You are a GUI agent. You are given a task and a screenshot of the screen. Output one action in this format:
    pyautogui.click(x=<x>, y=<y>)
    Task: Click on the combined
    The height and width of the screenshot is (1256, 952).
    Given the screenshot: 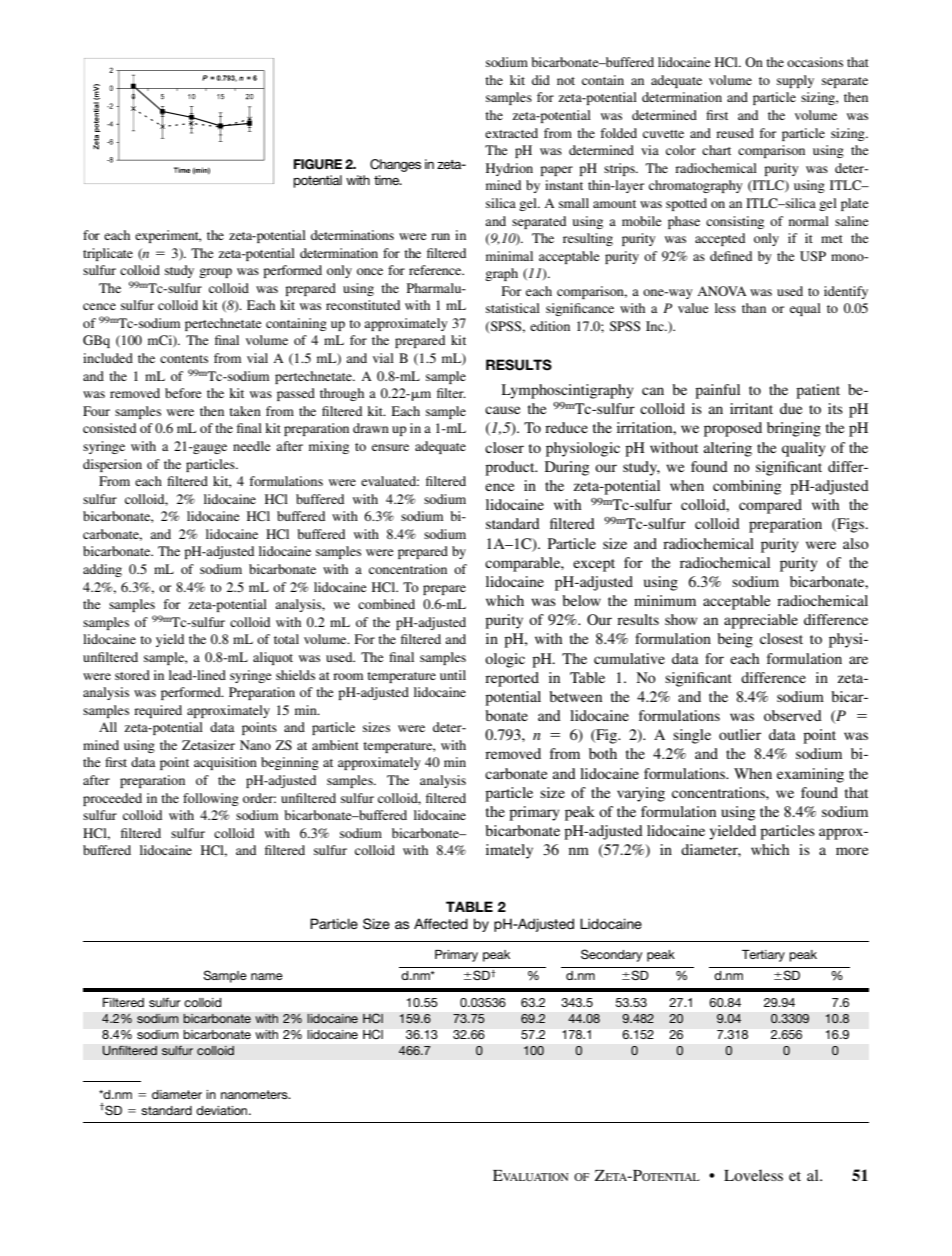 What is the action you would take?
    pyautogui.click(x=386, y=604)
